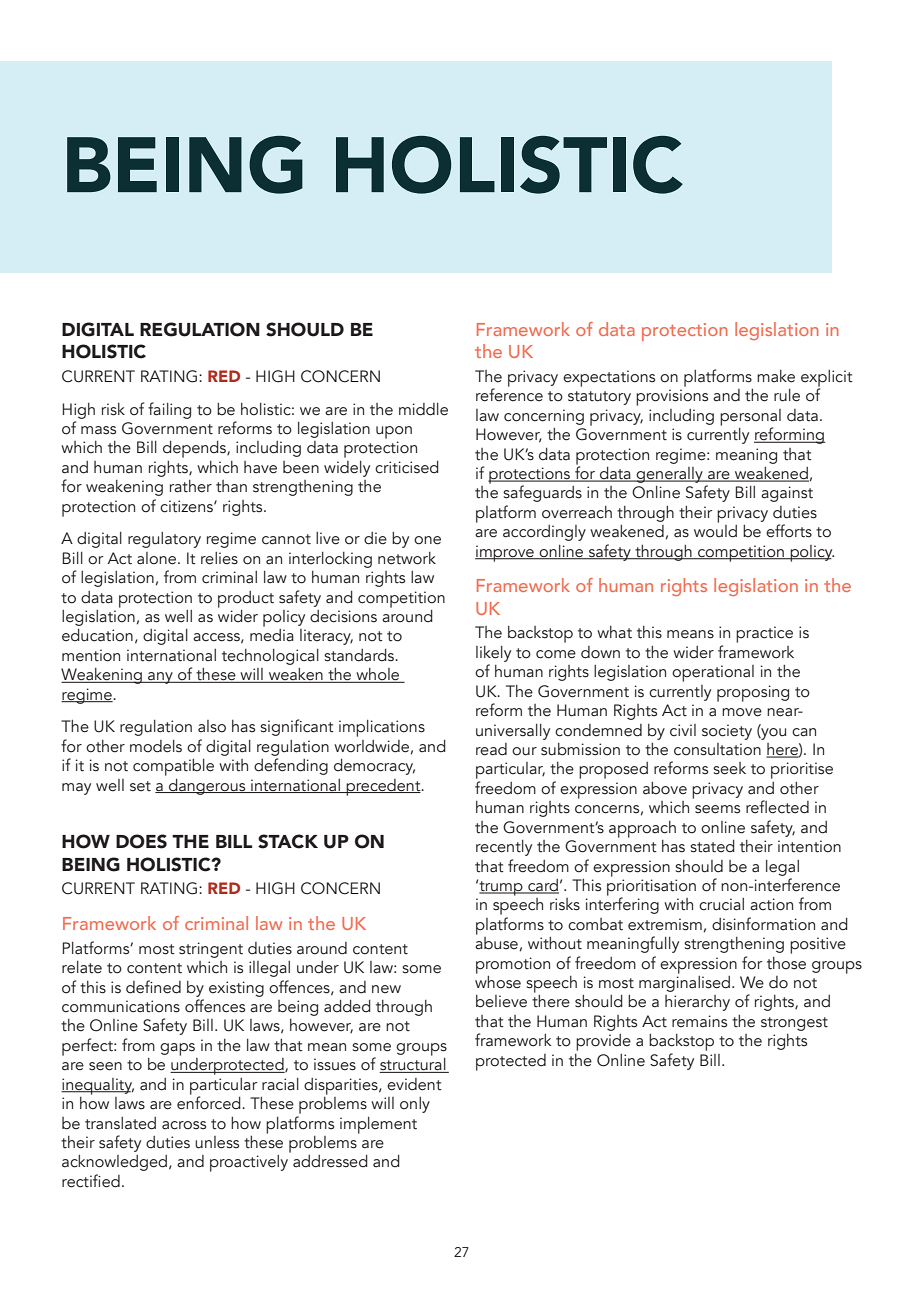 This screenshot has height=1308, width=924. What do you see at coordinates (160, 678) in the screenshot?
I see `any` at bounding box center [160, 678].
